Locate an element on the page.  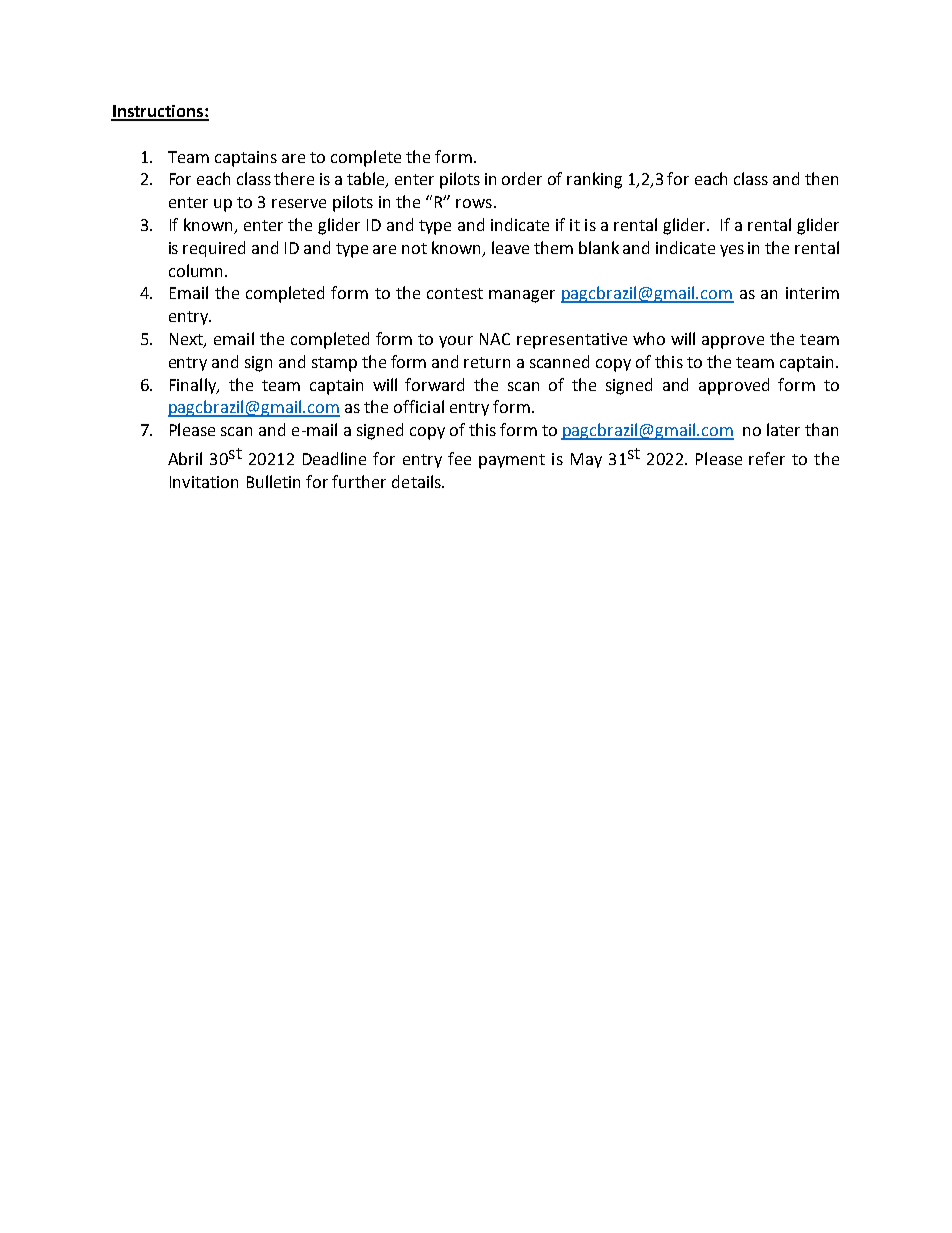
manager is located at coordinates (522, 296).
